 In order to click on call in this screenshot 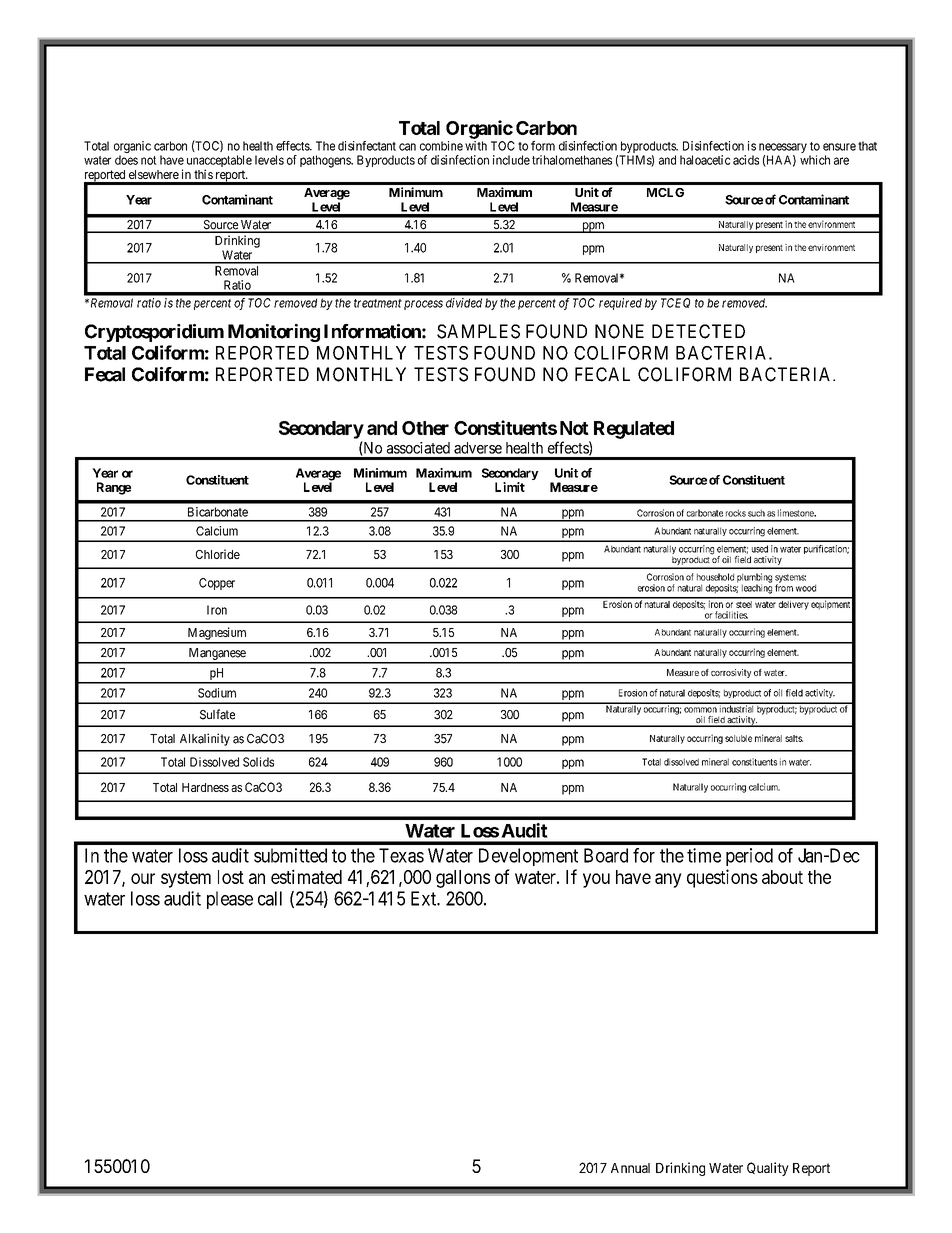, I will do `click(270, 898)`.
